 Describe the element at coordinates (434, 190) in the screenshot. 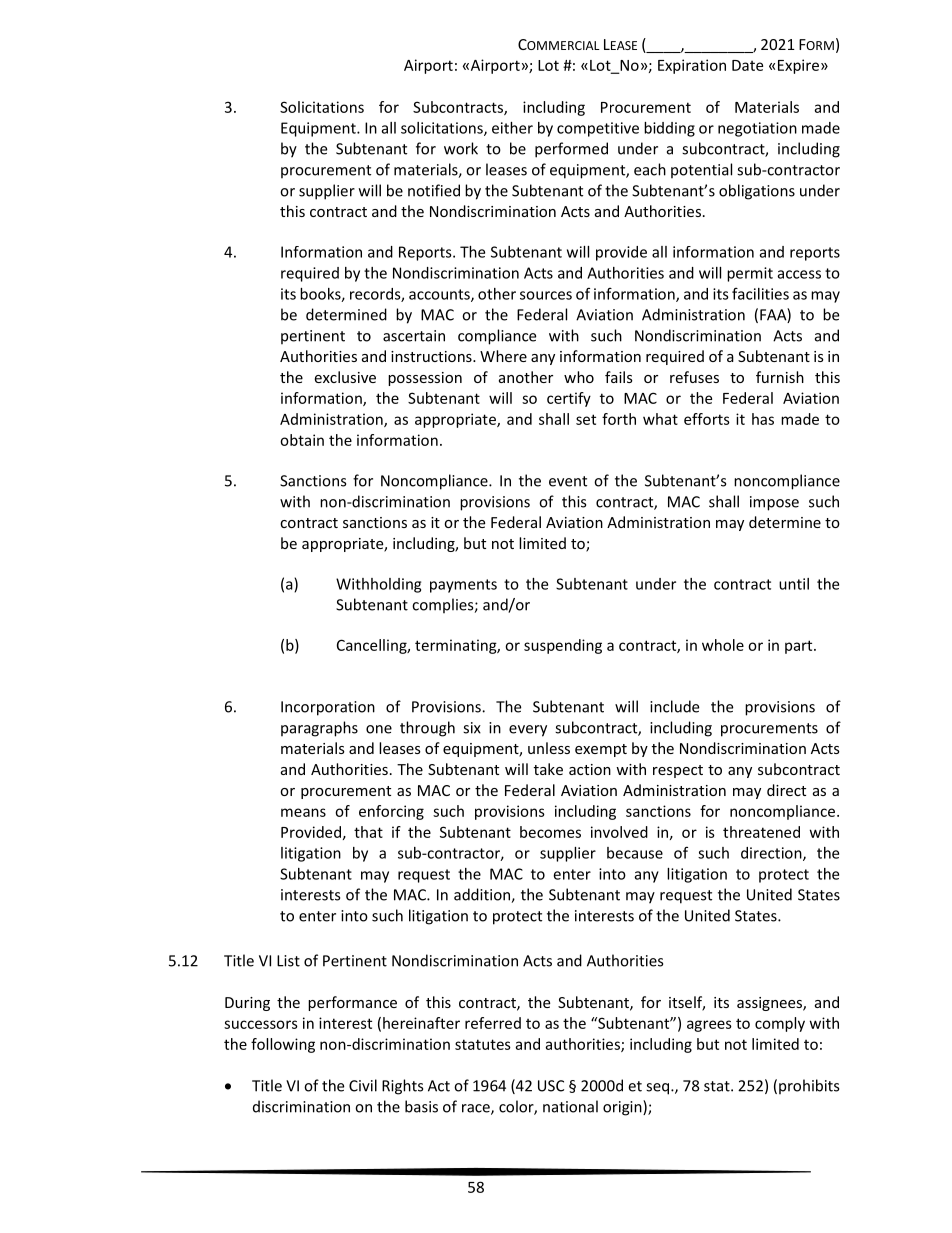

I see `notified` at that location.
